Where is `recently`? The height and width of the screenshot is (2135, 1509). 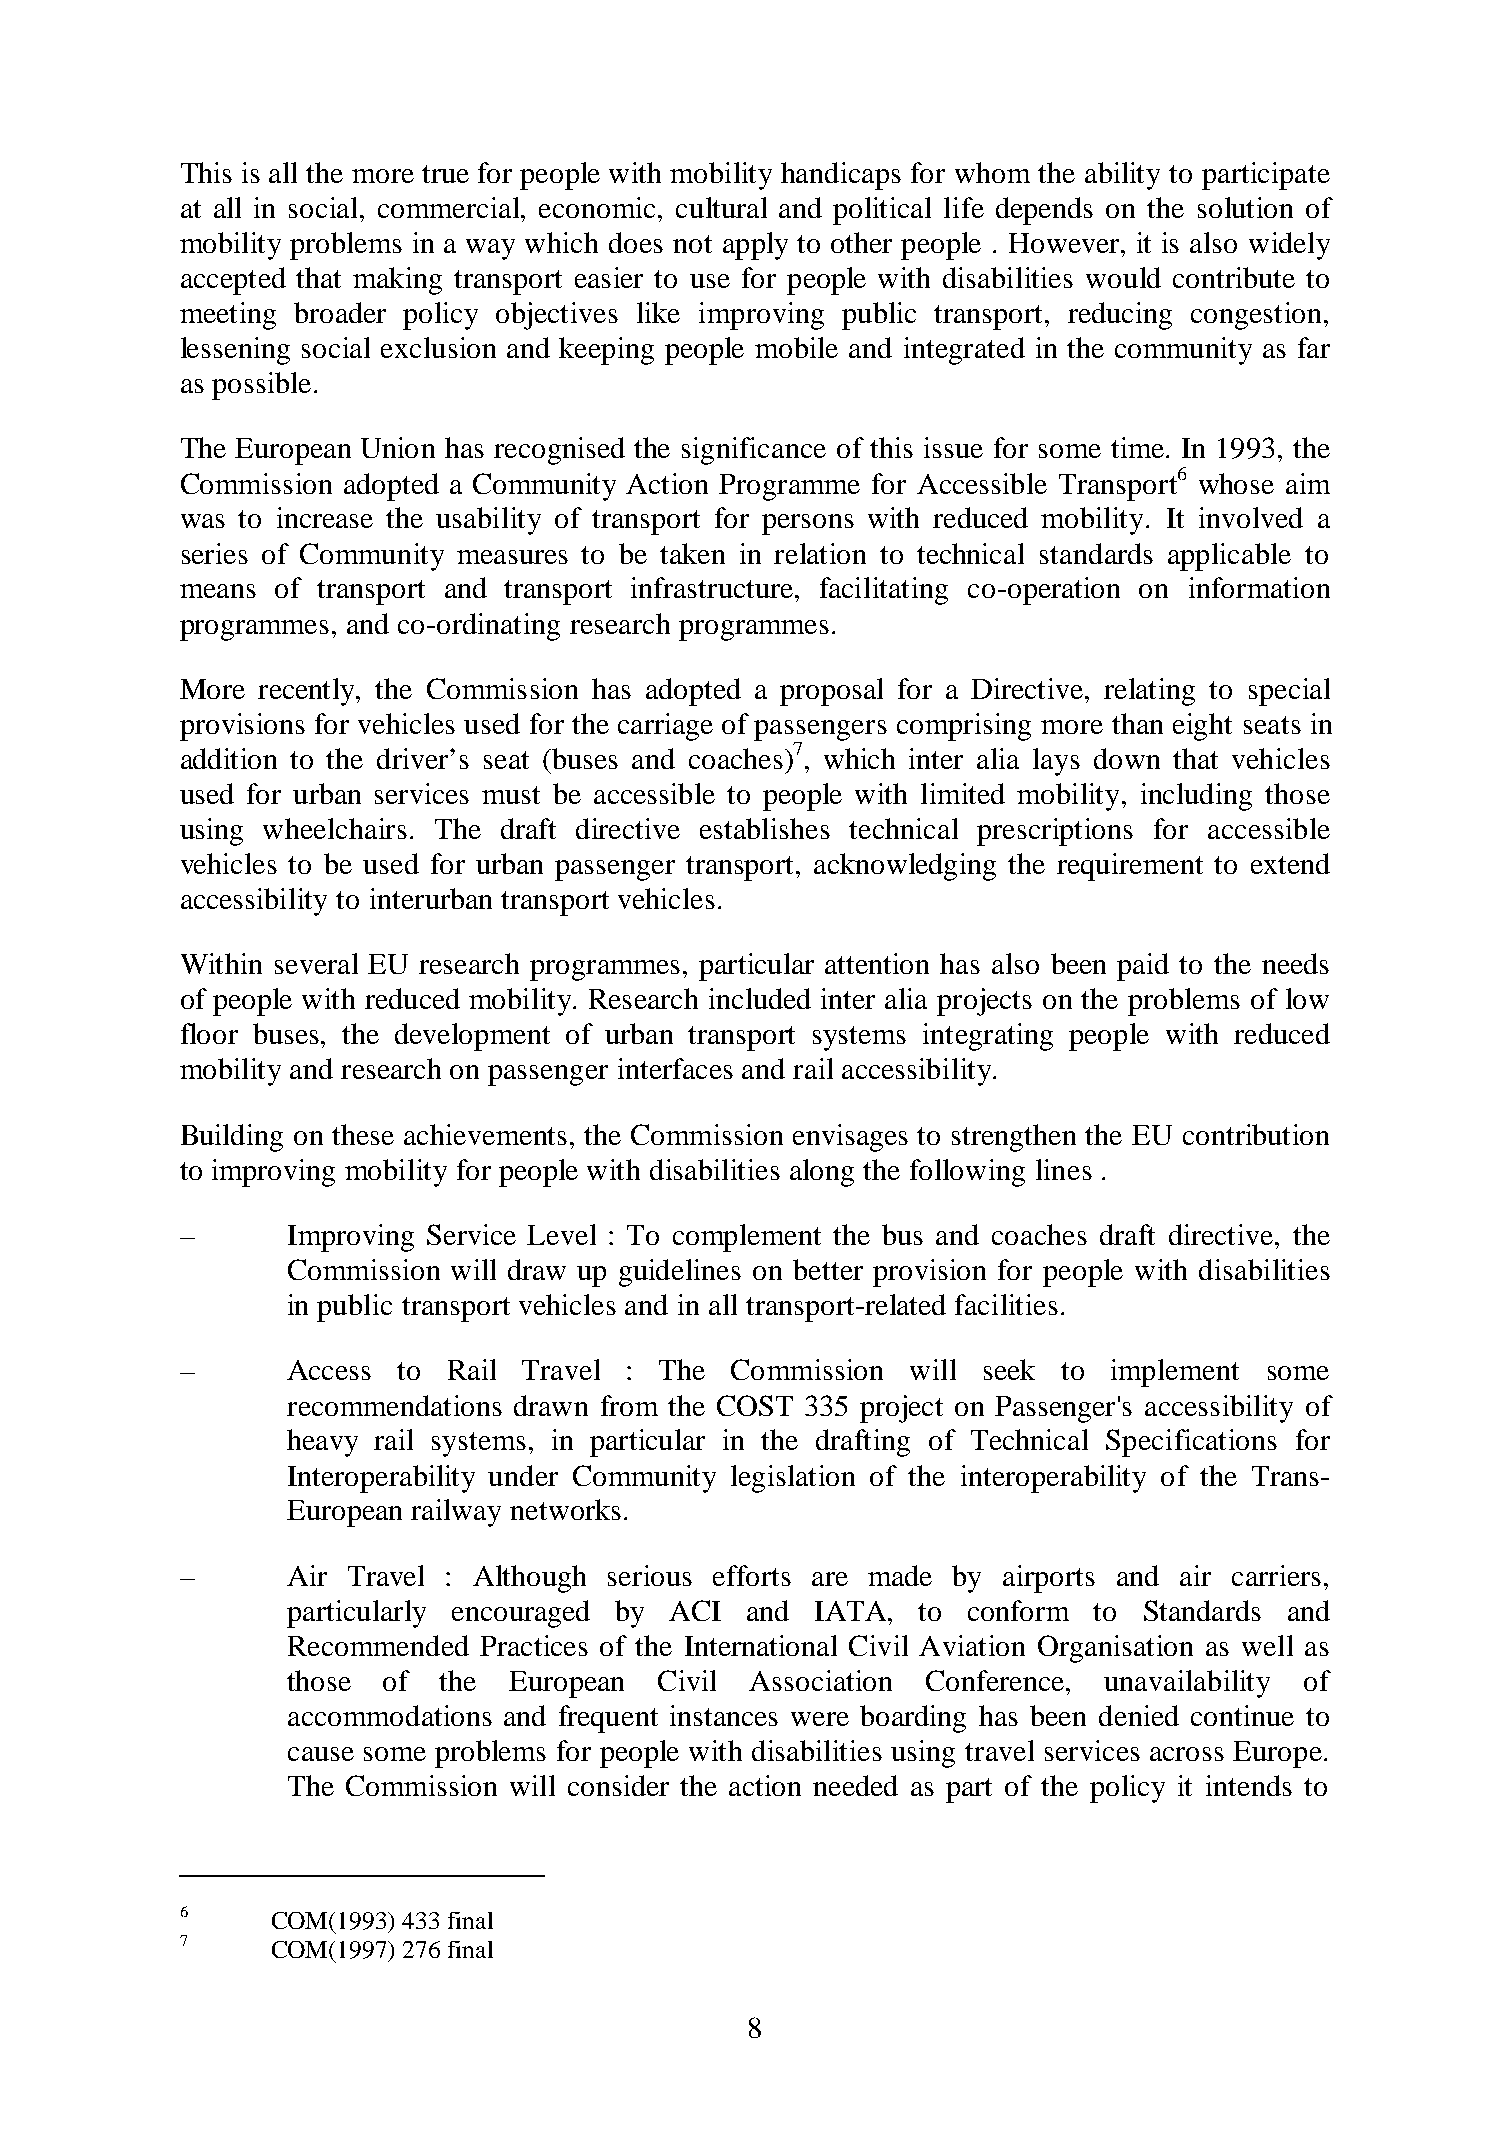 recently is located at coordinates (308, 692).
